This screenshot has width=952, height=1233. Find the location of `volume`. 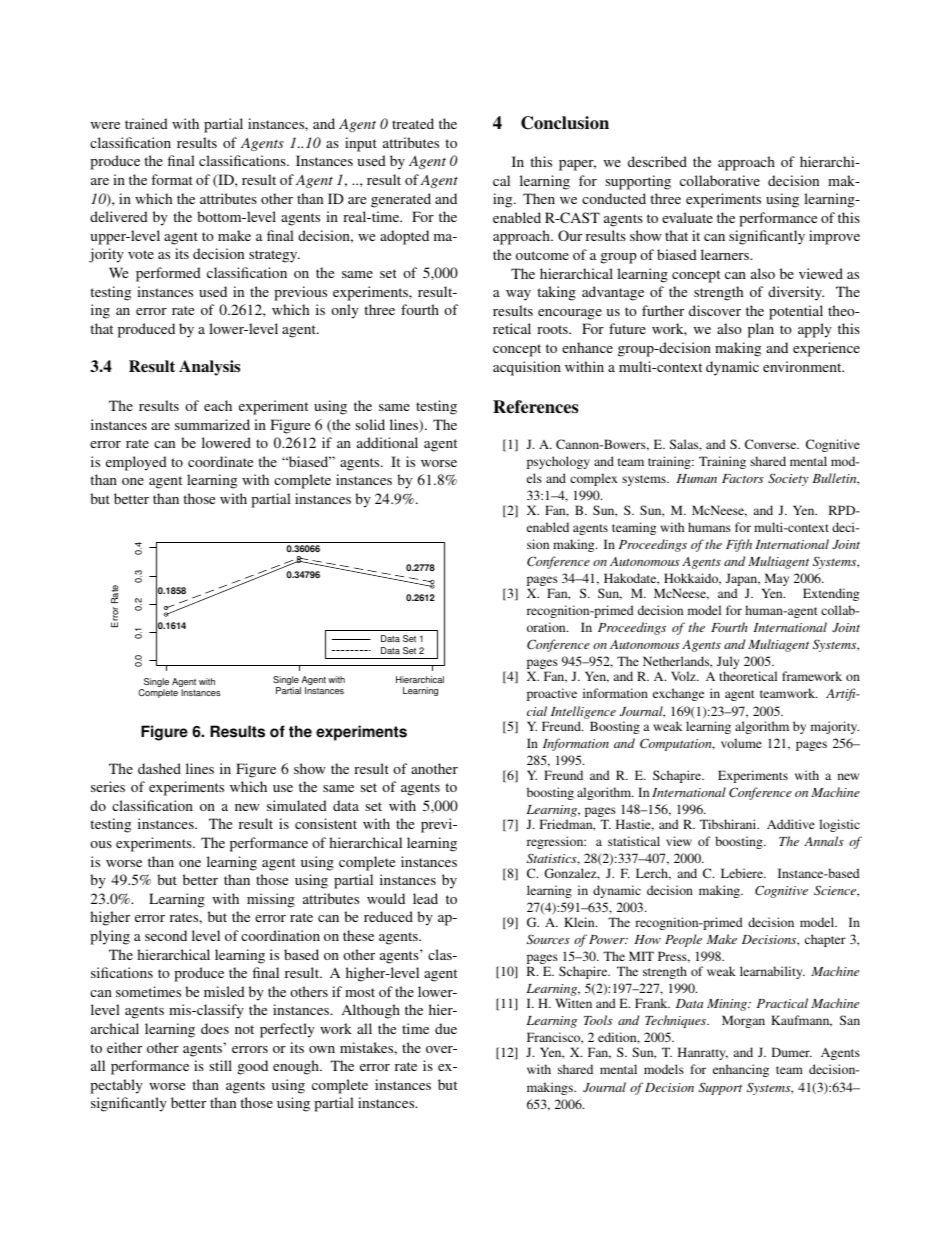

volume is located at coordinates (741, 743).
